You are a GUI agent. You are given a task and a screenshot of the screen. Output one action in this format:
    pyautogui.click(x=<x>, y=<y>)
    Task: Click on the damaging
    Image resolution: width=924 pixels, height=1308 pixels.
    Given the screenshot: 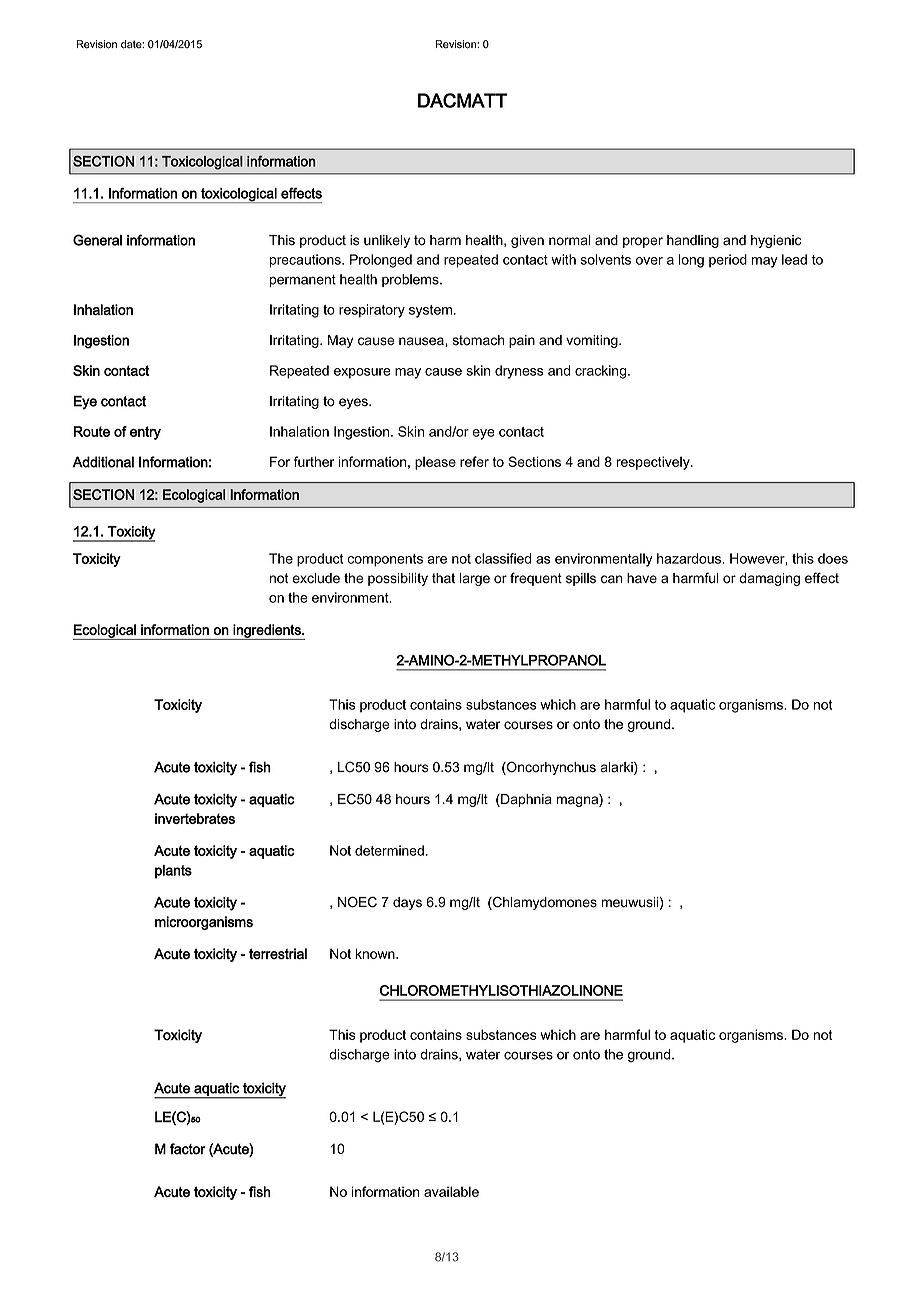 What is the action you would take?
    pyautogui.click(x=769, y=579)
